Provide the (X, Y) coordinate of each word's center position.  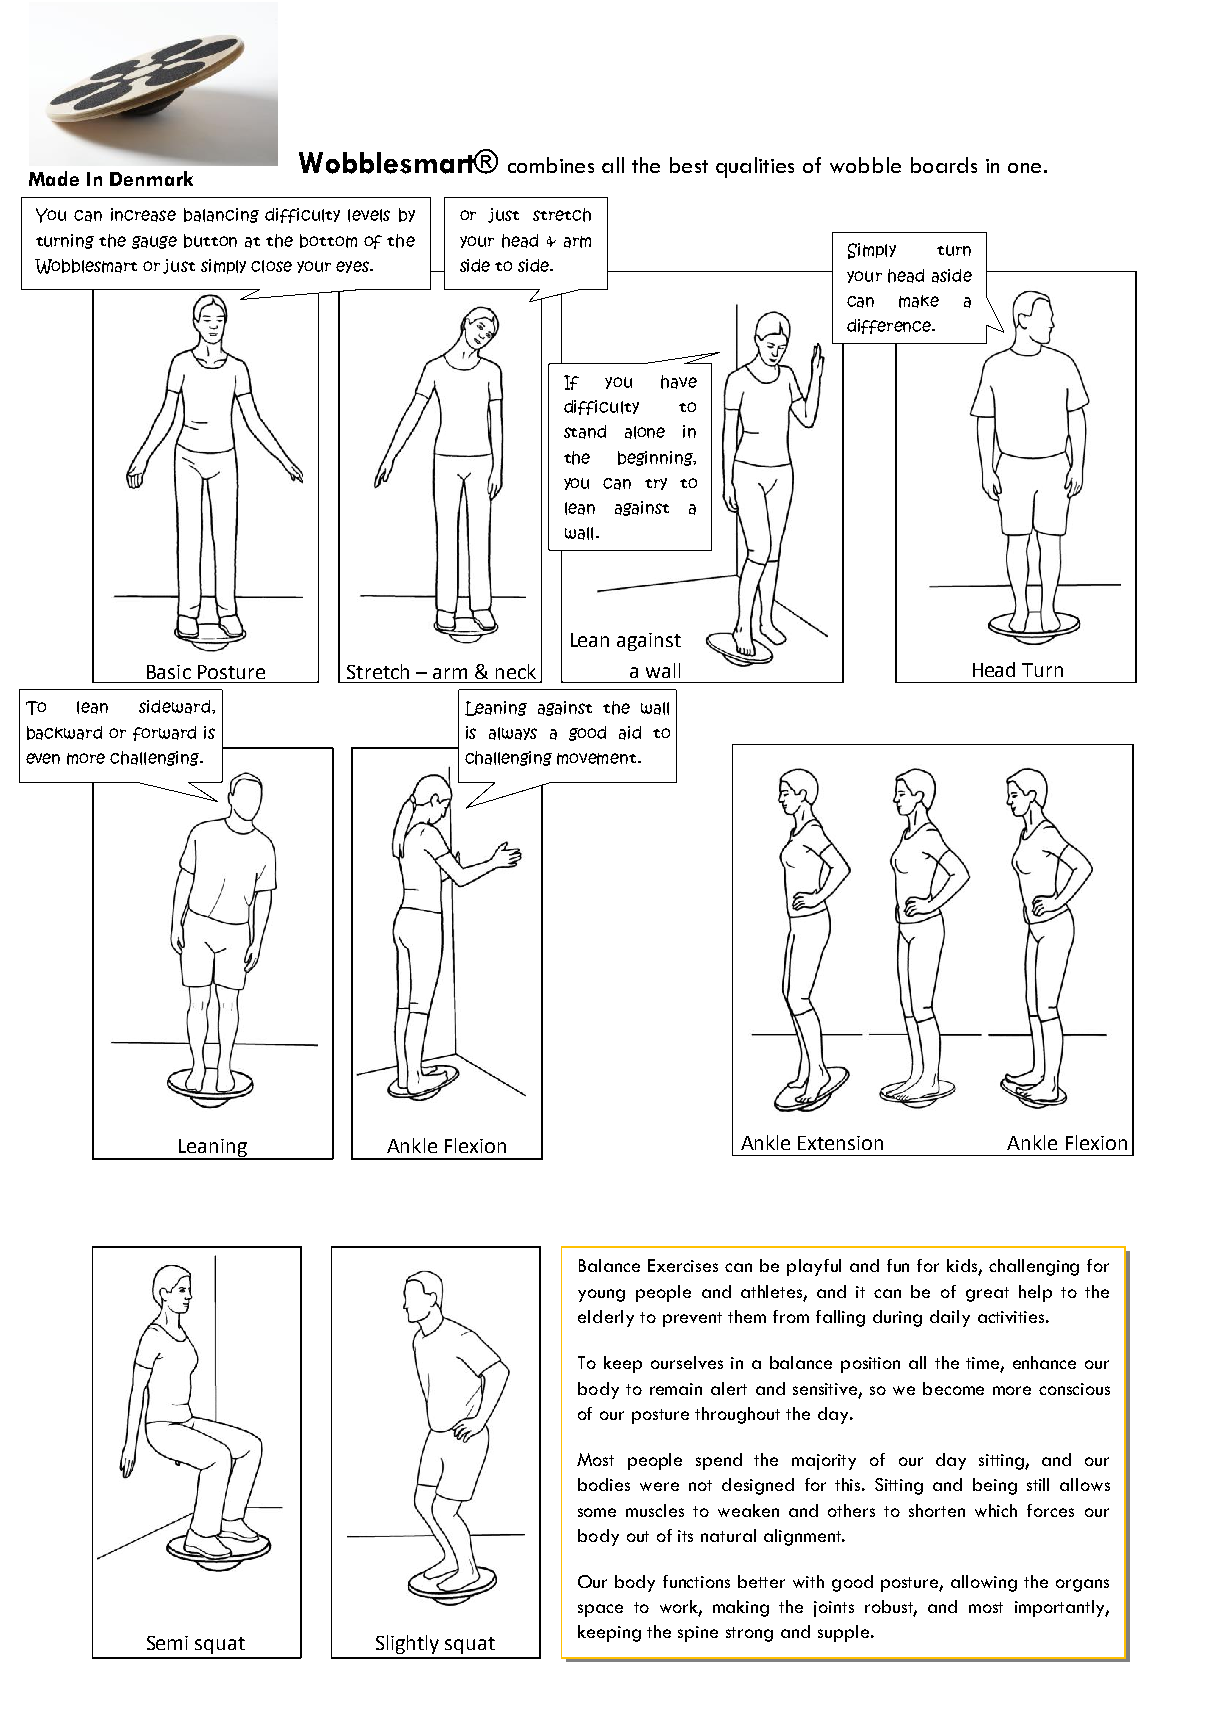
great (987, 1294)
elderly (606, 1318)
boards (944, 165)
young (601, 1295)
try (656, 484)
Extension (840, 1143)
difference (890, 326)
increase (143, 215)
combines (551, 165)
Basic (169, 672)
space (600, 1610)
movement (598, 759)
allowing (984, 1583)
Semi (167, 1643)
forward (164, 733)
